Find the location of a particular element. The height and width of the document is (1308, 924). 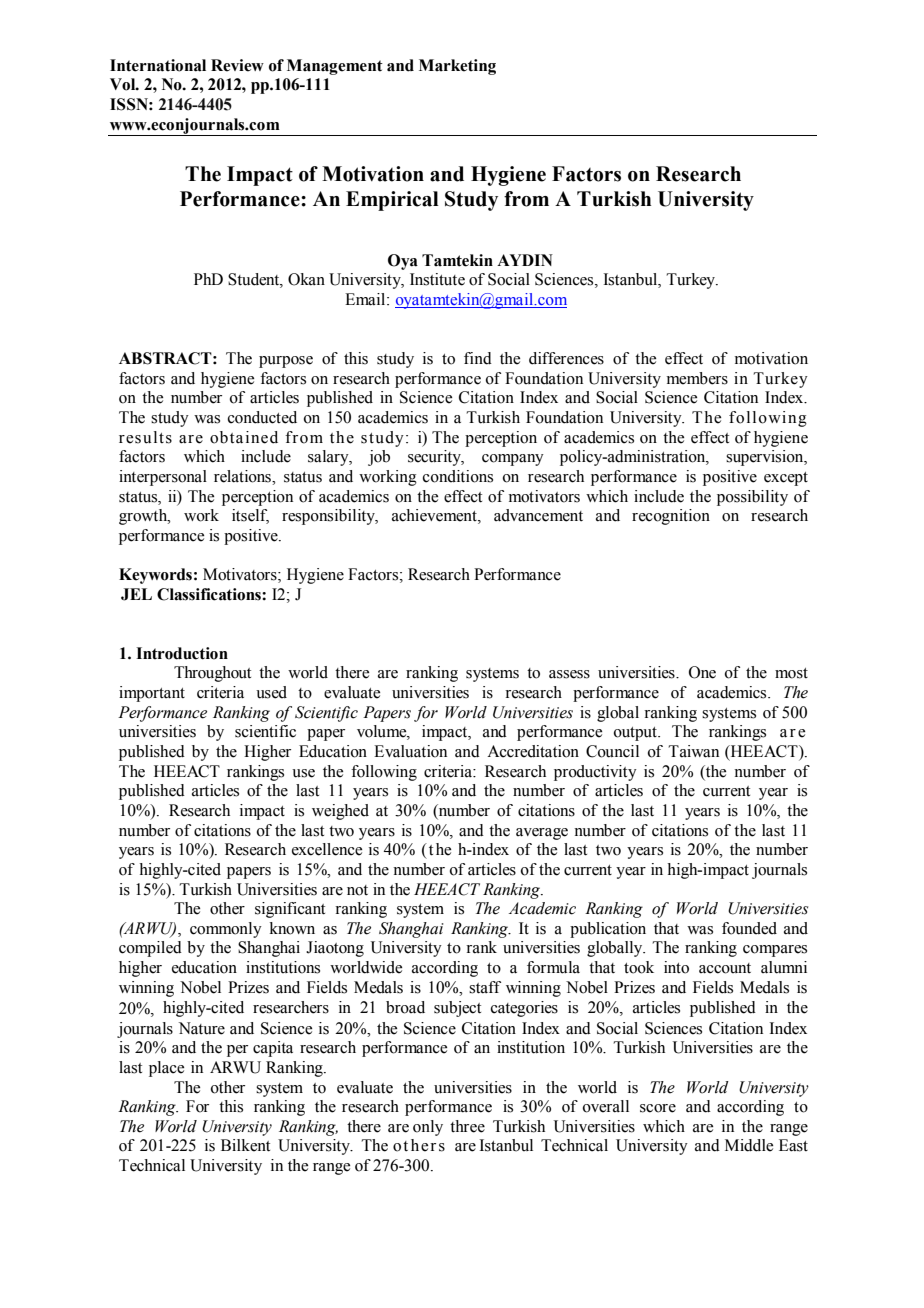

Middle is located at coordinates (749, 1145).
